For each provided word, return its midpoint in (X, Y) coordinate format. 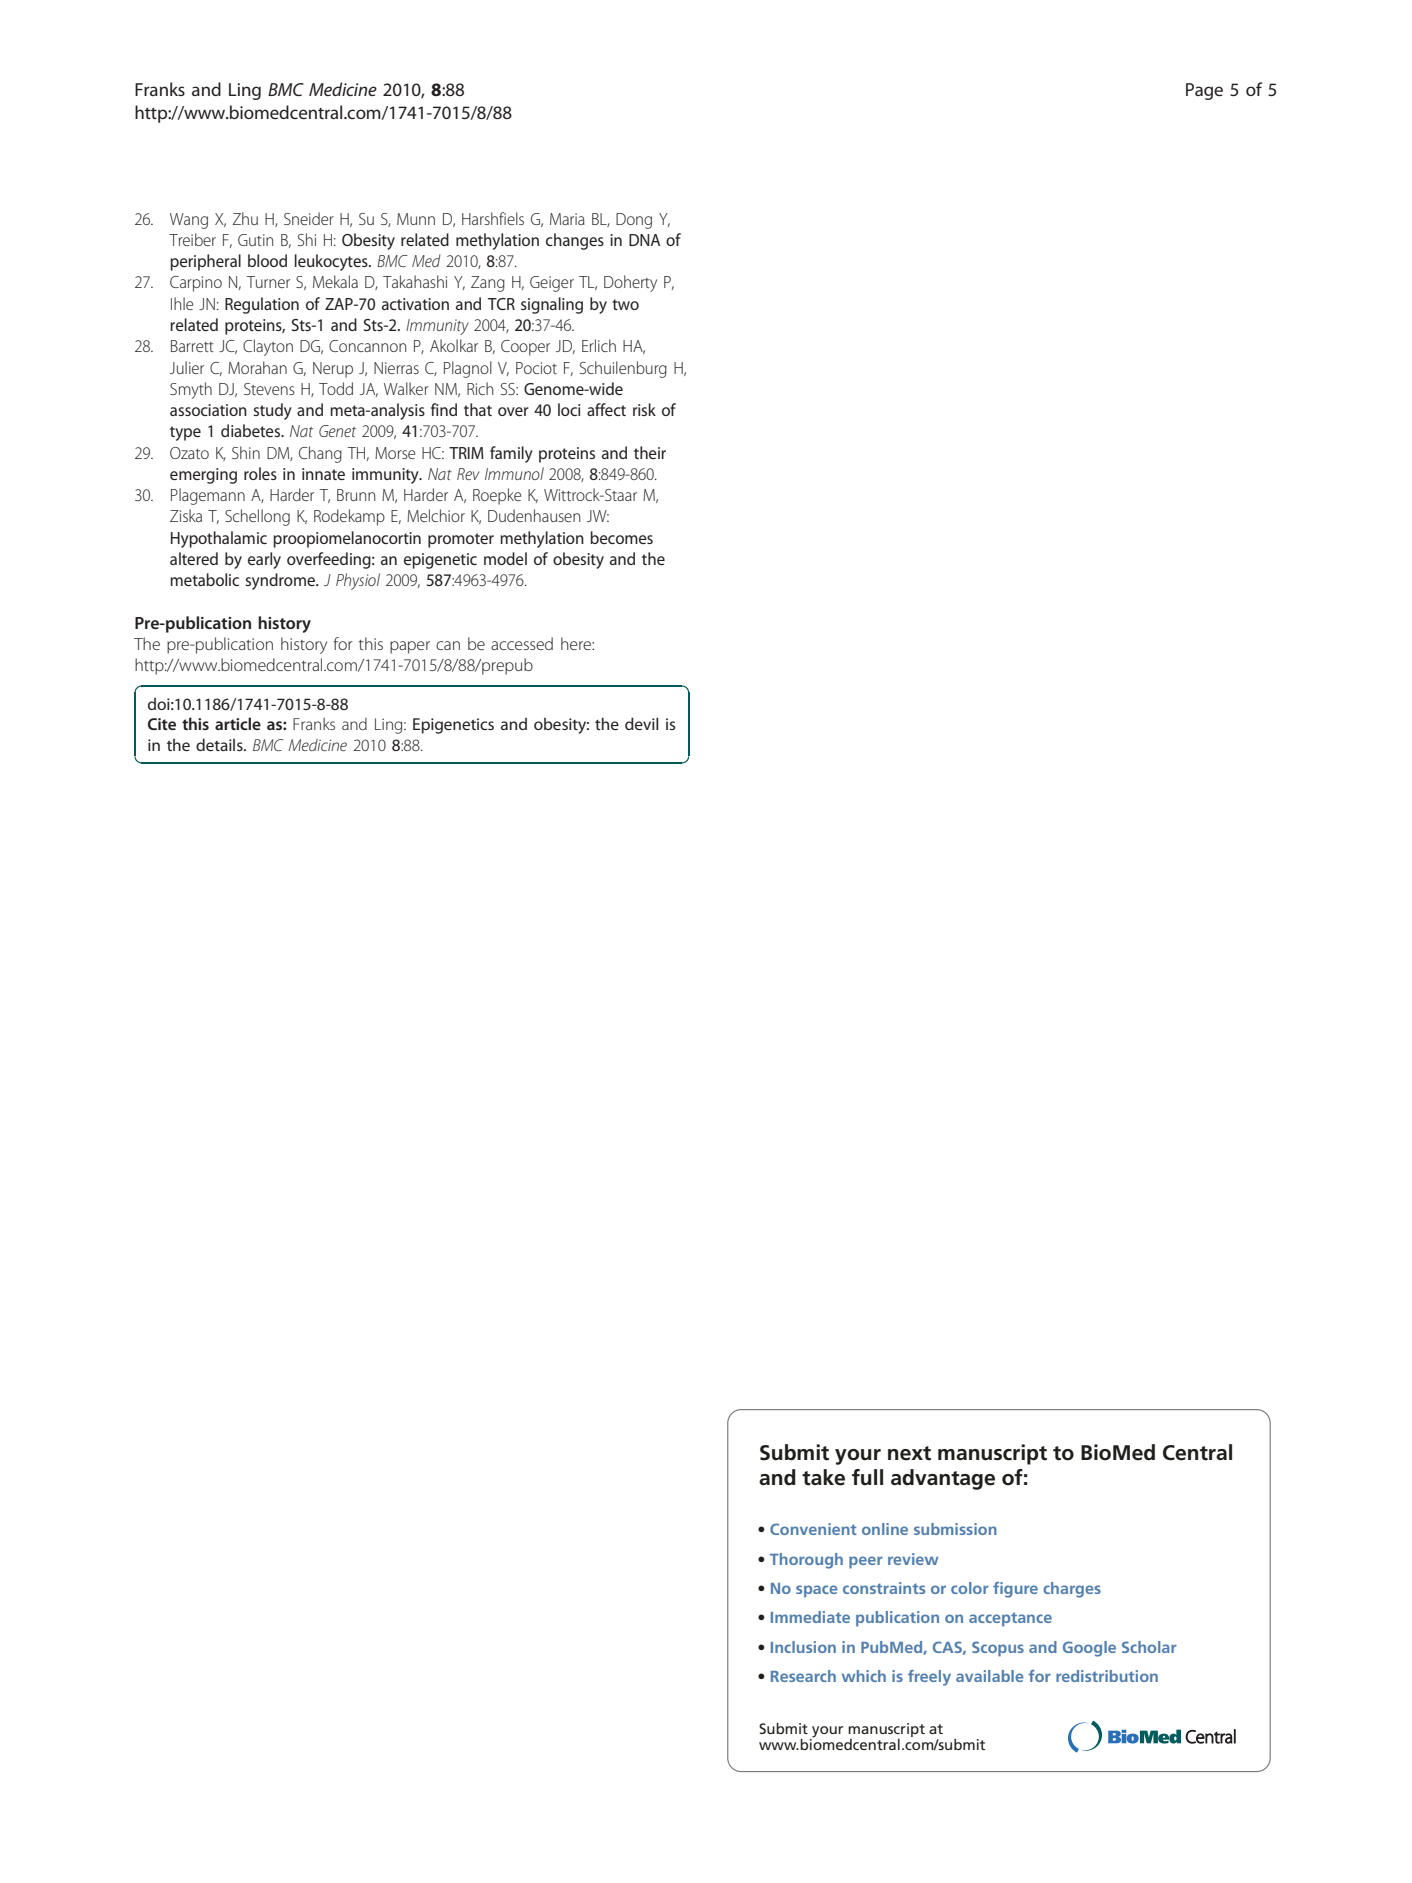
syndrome (281, 581)
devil (642, 723)
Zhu (245, 218)
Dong (634, 221)
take (823, 1477)
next (909, 1453)
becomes (621, 537)
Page (1204, 91)
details (220, 744)
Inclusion (803, 1647)
